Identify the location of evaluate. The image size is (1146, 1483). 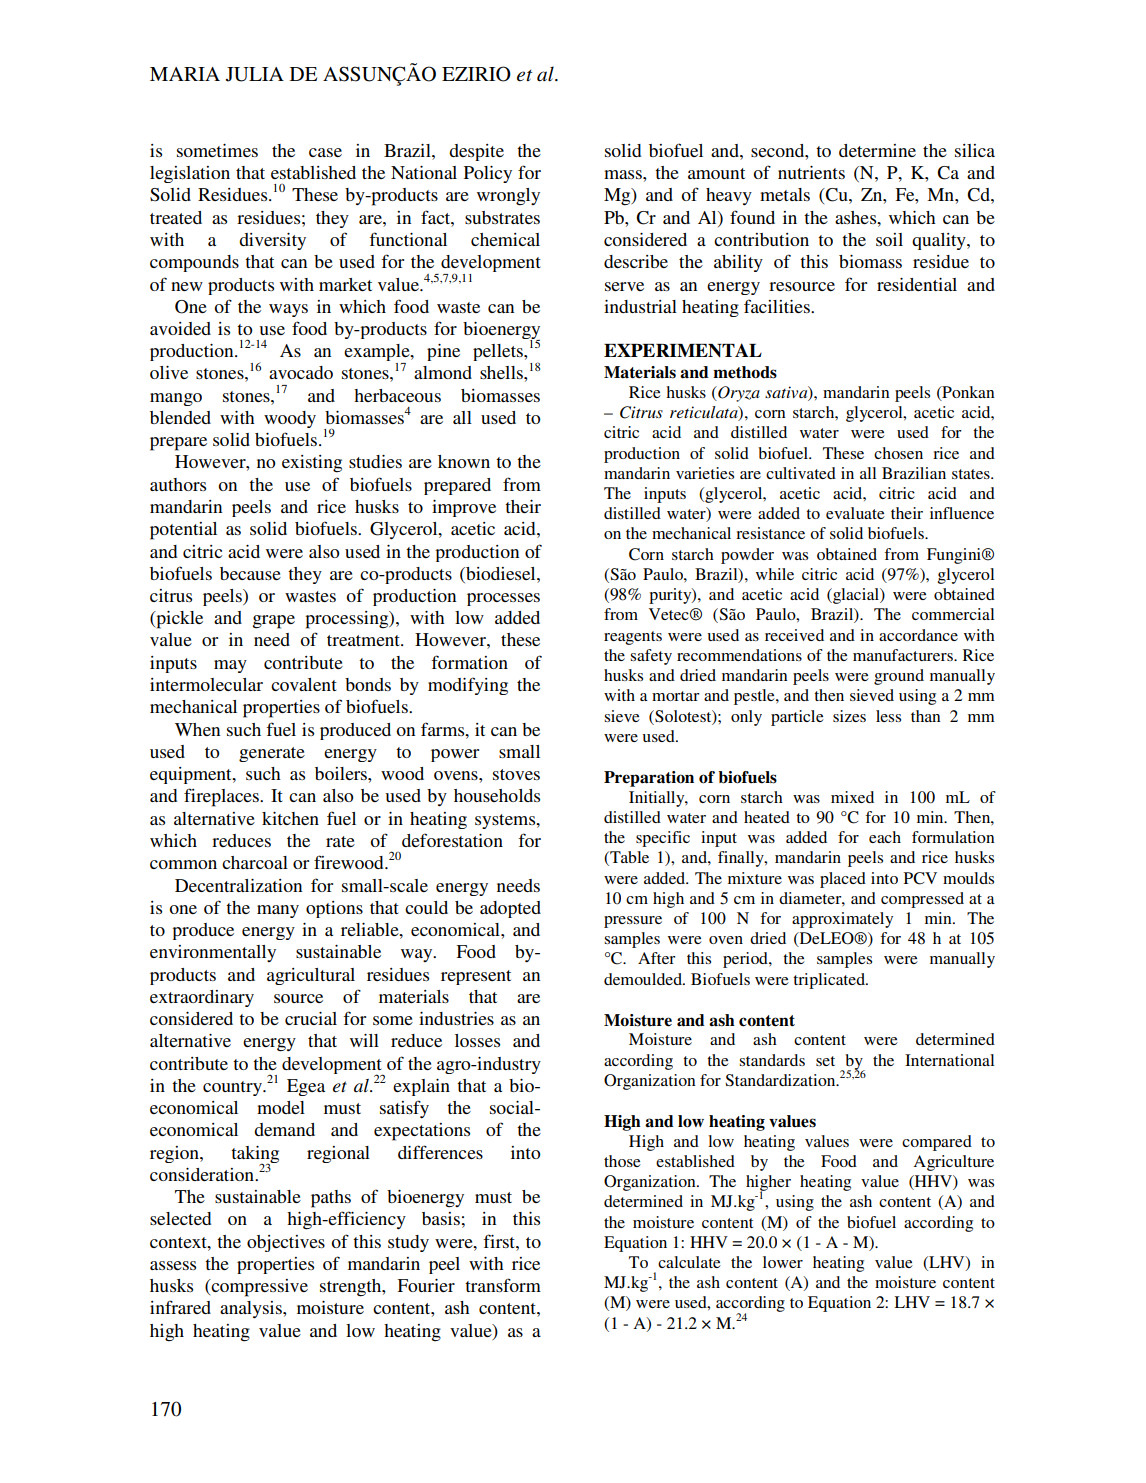
(855, 513).
